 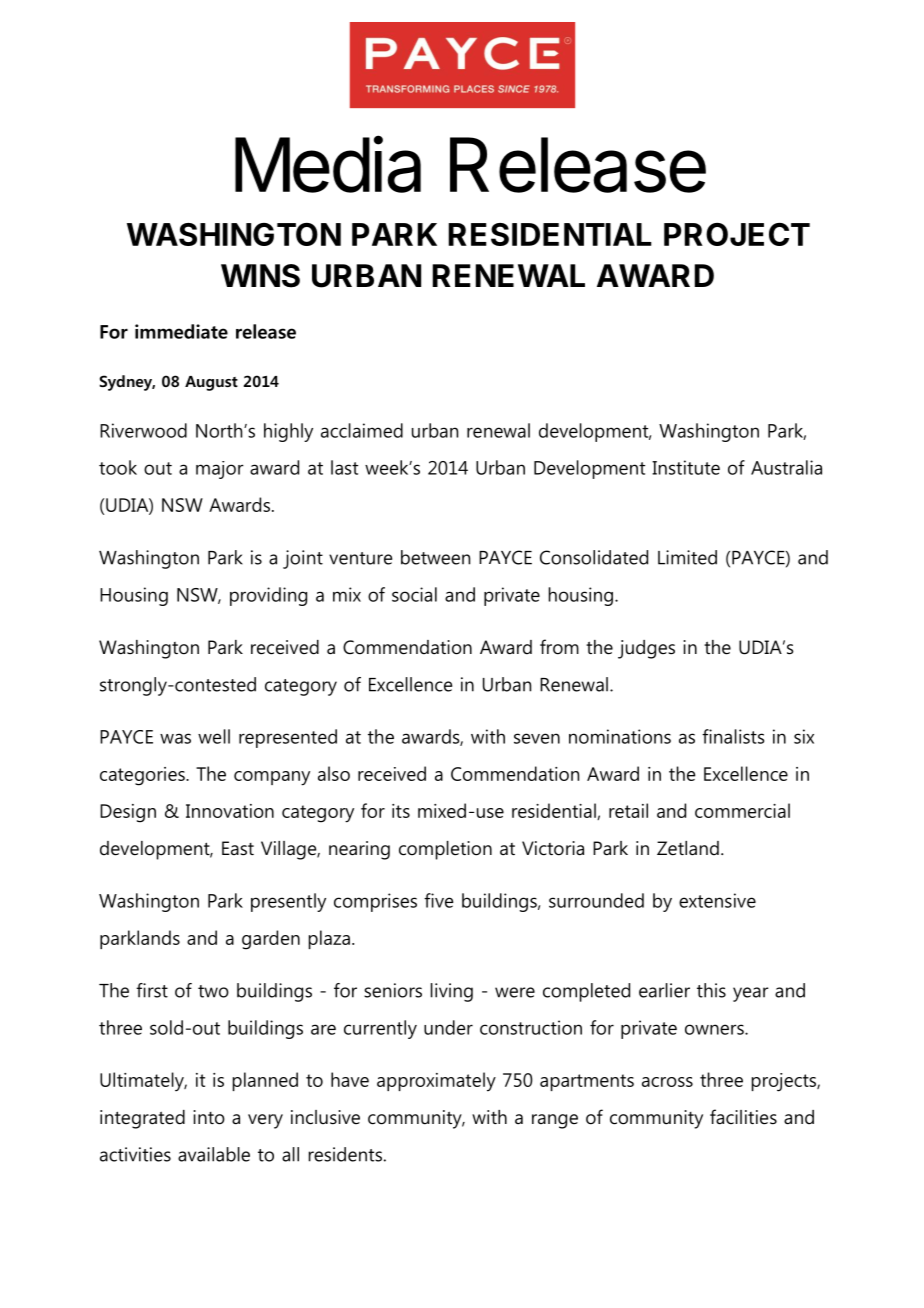 What do you see at coordinates (414, 594) in the page?
I see `social` at bounding box center [414, 594].
